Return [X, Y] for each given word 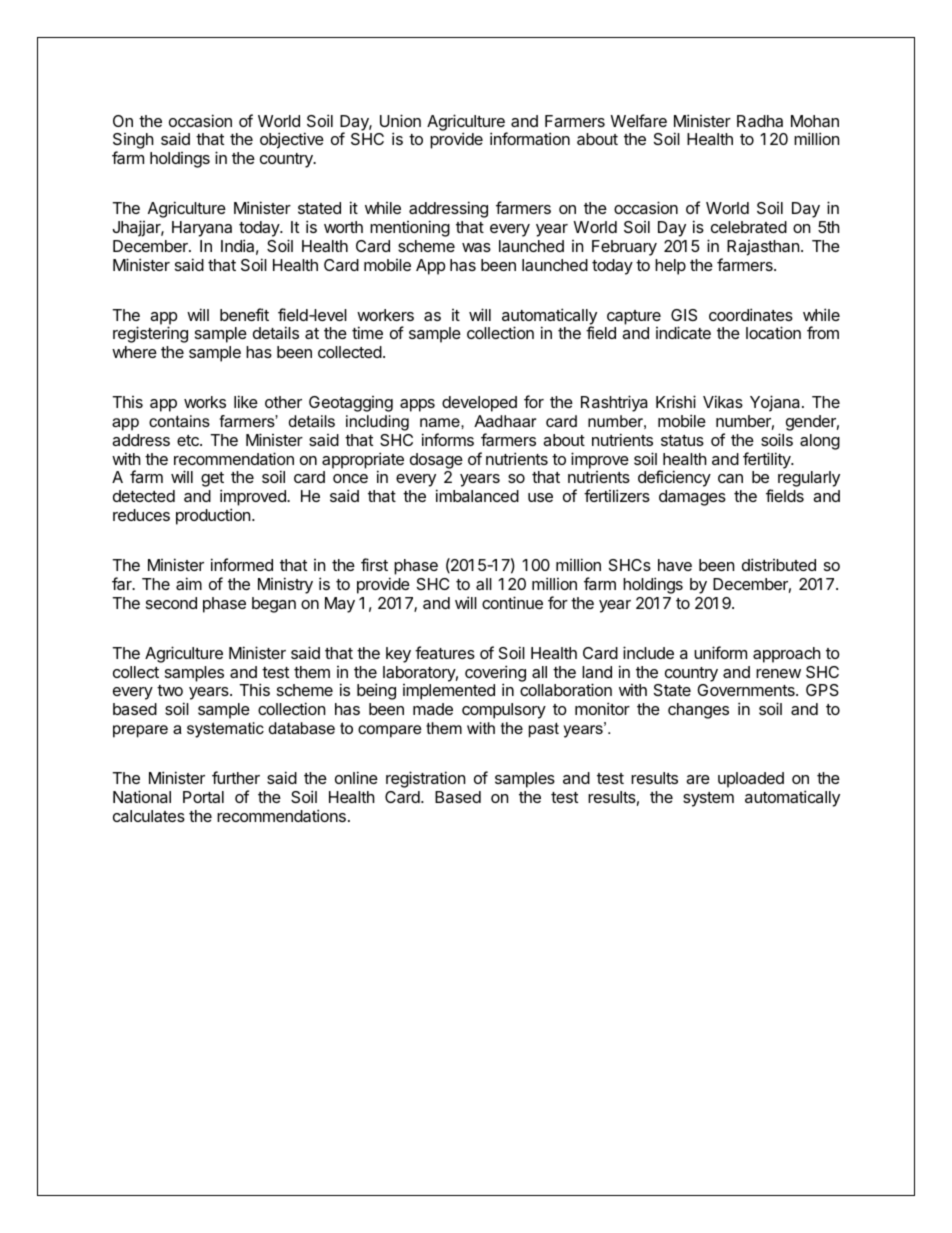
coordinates [751, 314]
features [445, 652]
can [730, 478]
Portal [203, 797]
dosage [436, 461]
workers [385, 315]
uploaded [751, 780]
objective [292, 140]
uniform [720, 652]
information [530, 138]
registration [425, 779]
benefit [244, 314]
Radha [760, 121]
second [171, 603]
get [212, 481]
